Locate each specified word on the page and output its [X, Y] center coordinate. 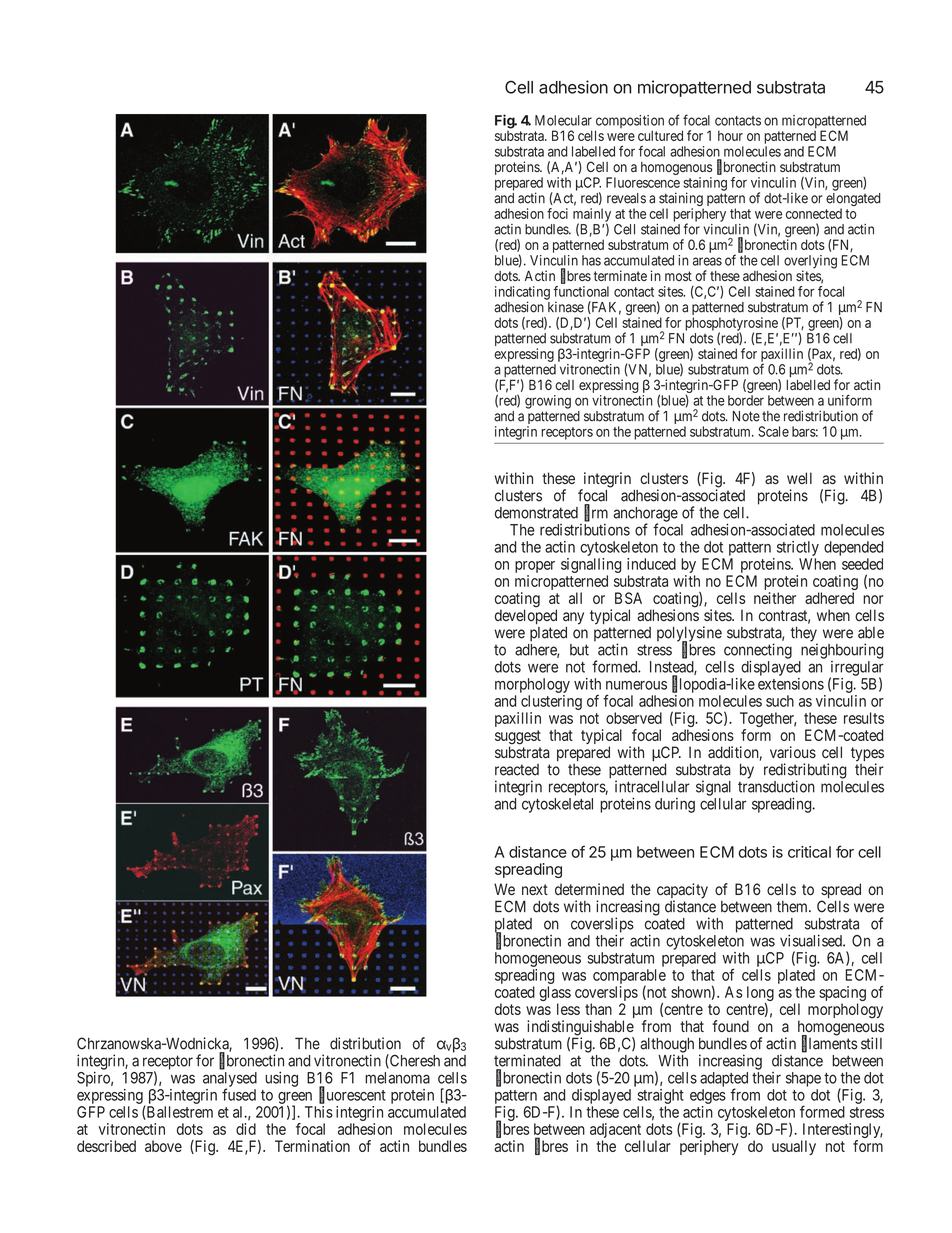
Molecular [563, 120]
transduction [776, 786]
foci [557, 213]
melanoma [397, 1078]
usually [794, 1147]
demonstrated [536, 513]
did [246, 1129]
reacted [517, 770]
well [799, 478]
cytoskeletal [557, 805]
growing [548, 402]
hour [730, 135]
